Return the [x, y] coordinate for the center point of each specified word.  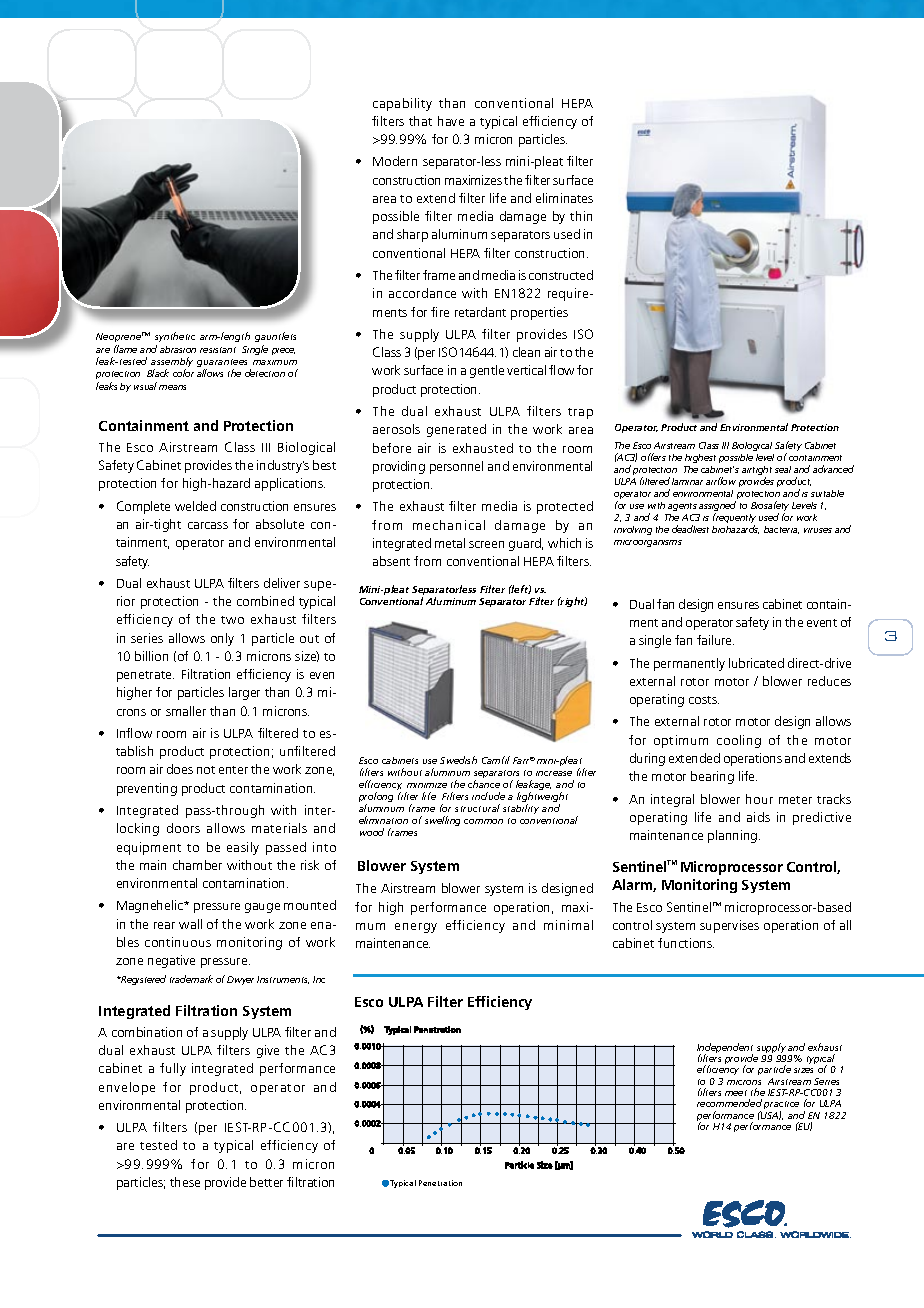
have [451, 121]
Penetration [440, 1183]
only [222, 639]
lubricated [756, 663]
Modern [395, 161]
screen [486, 544]
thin [581, 216]
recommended [729, 1103]
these [185, 1182]
